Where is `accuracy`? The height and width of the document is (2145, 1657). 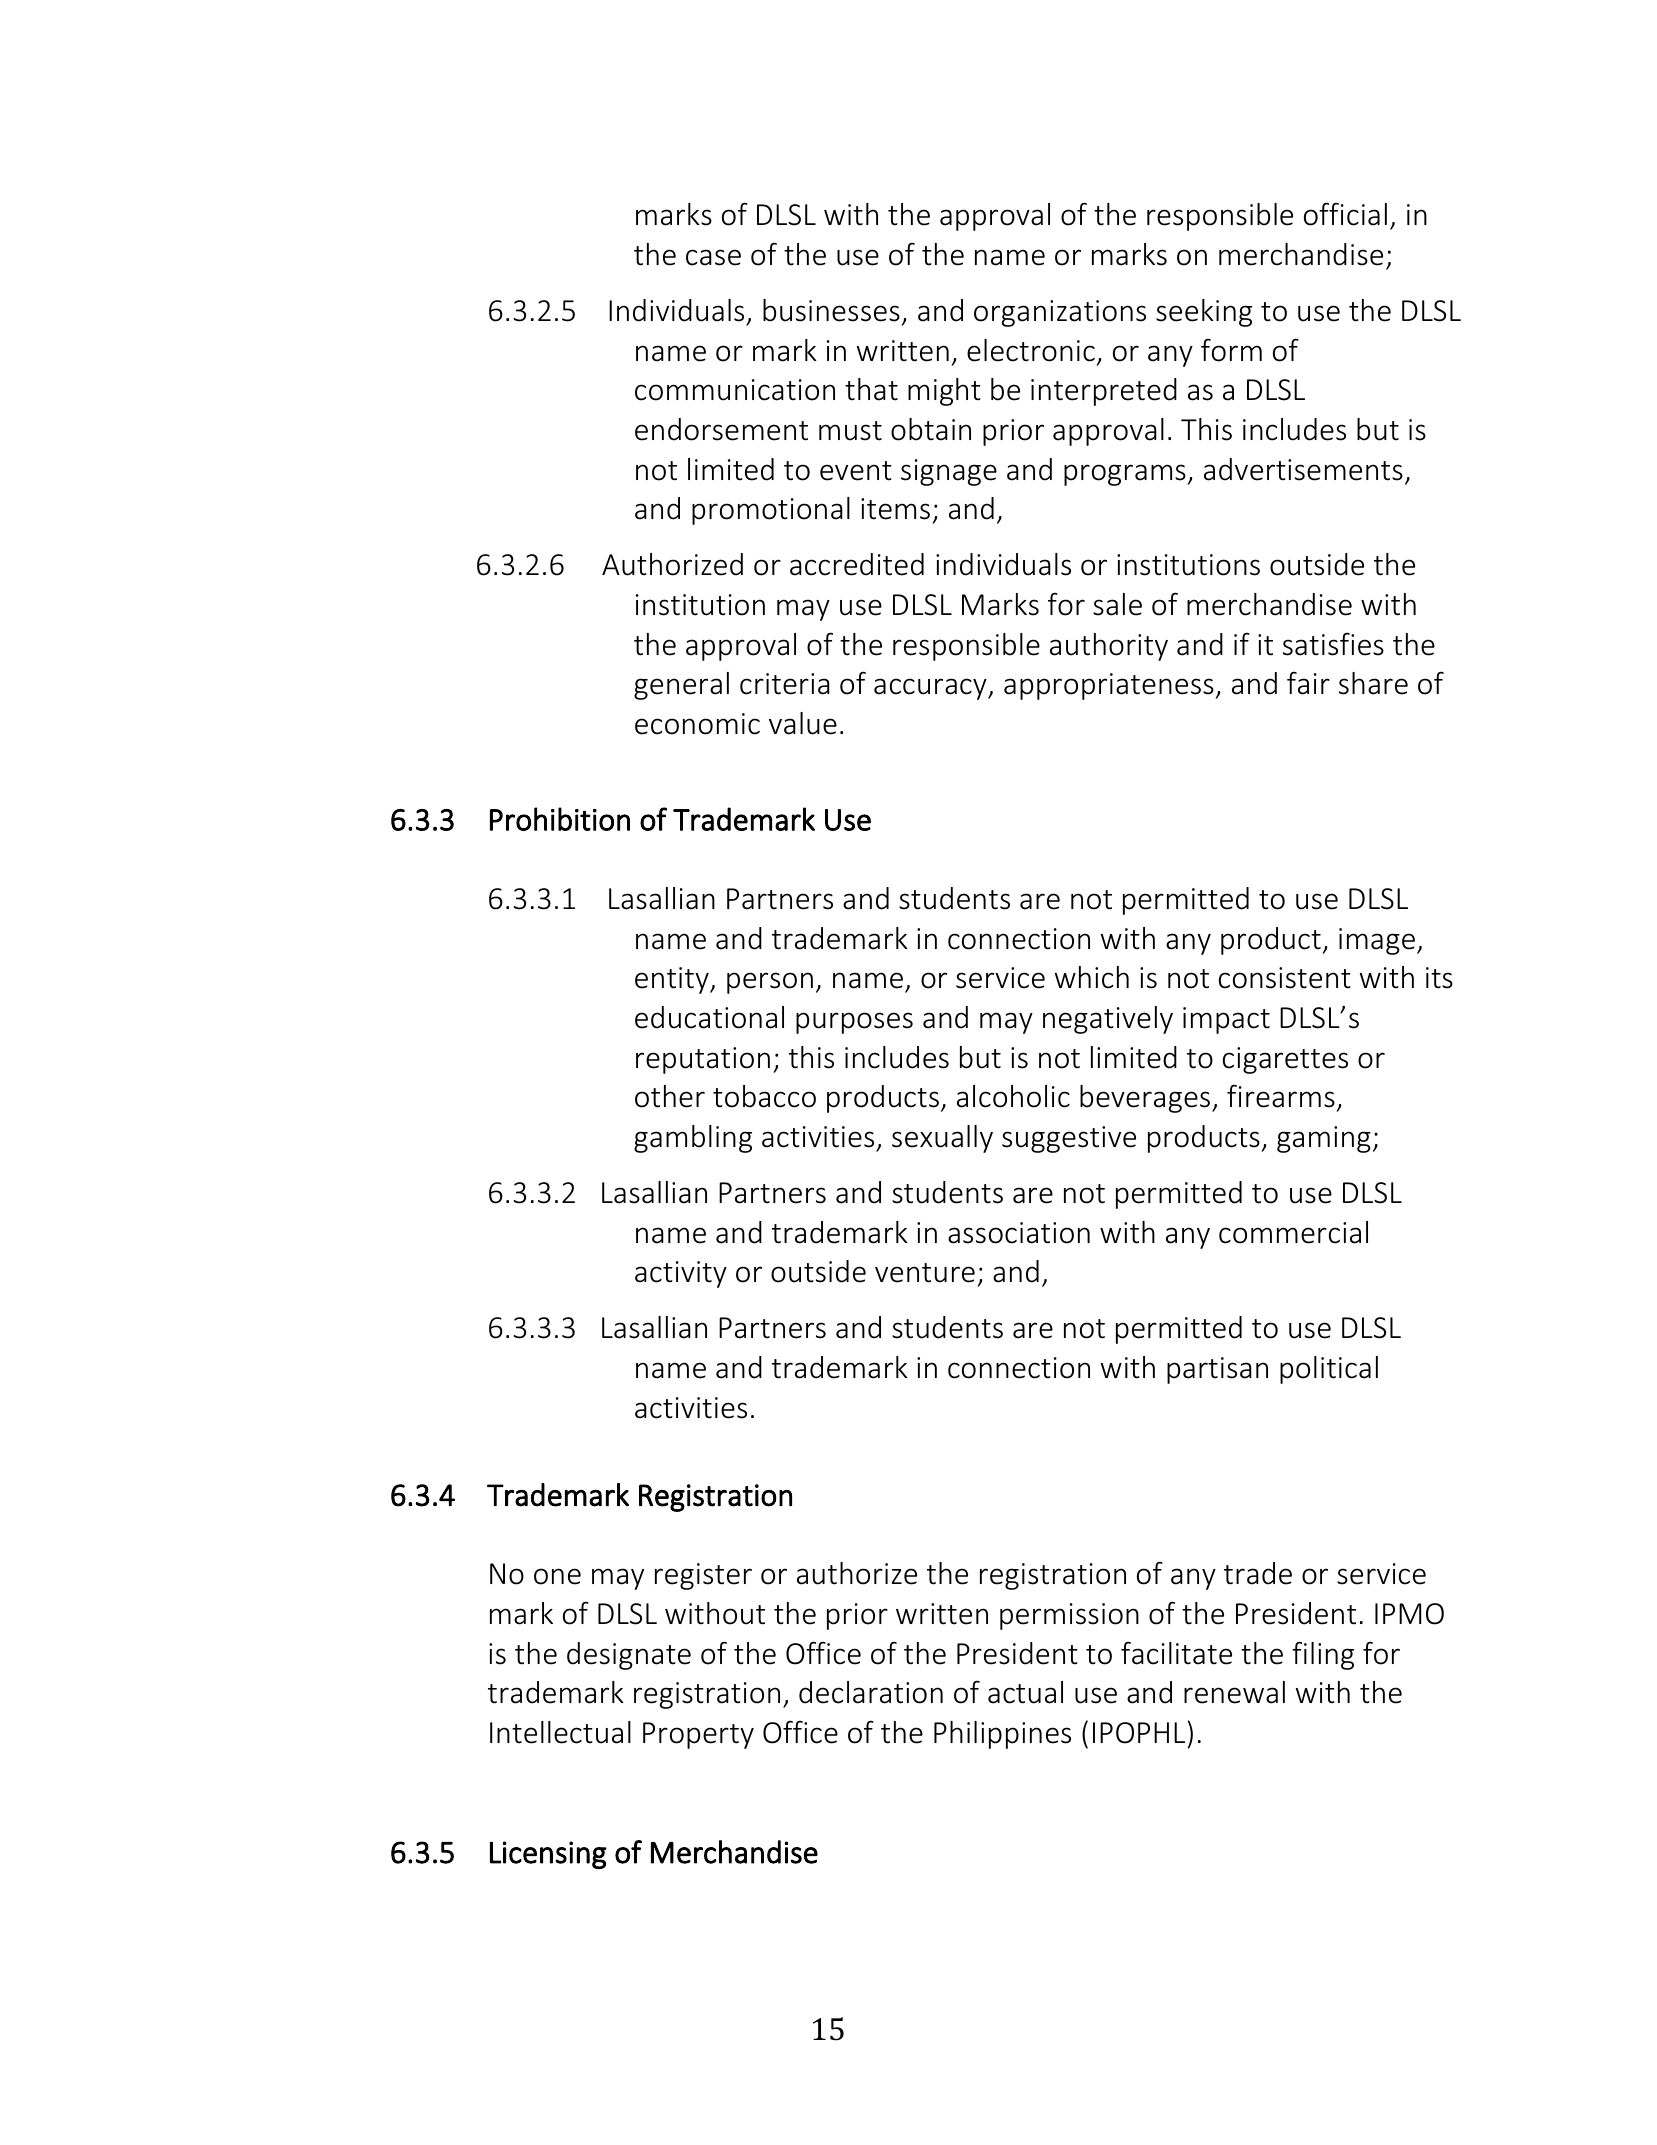
accuracy is located at coordinates (931, 689).
